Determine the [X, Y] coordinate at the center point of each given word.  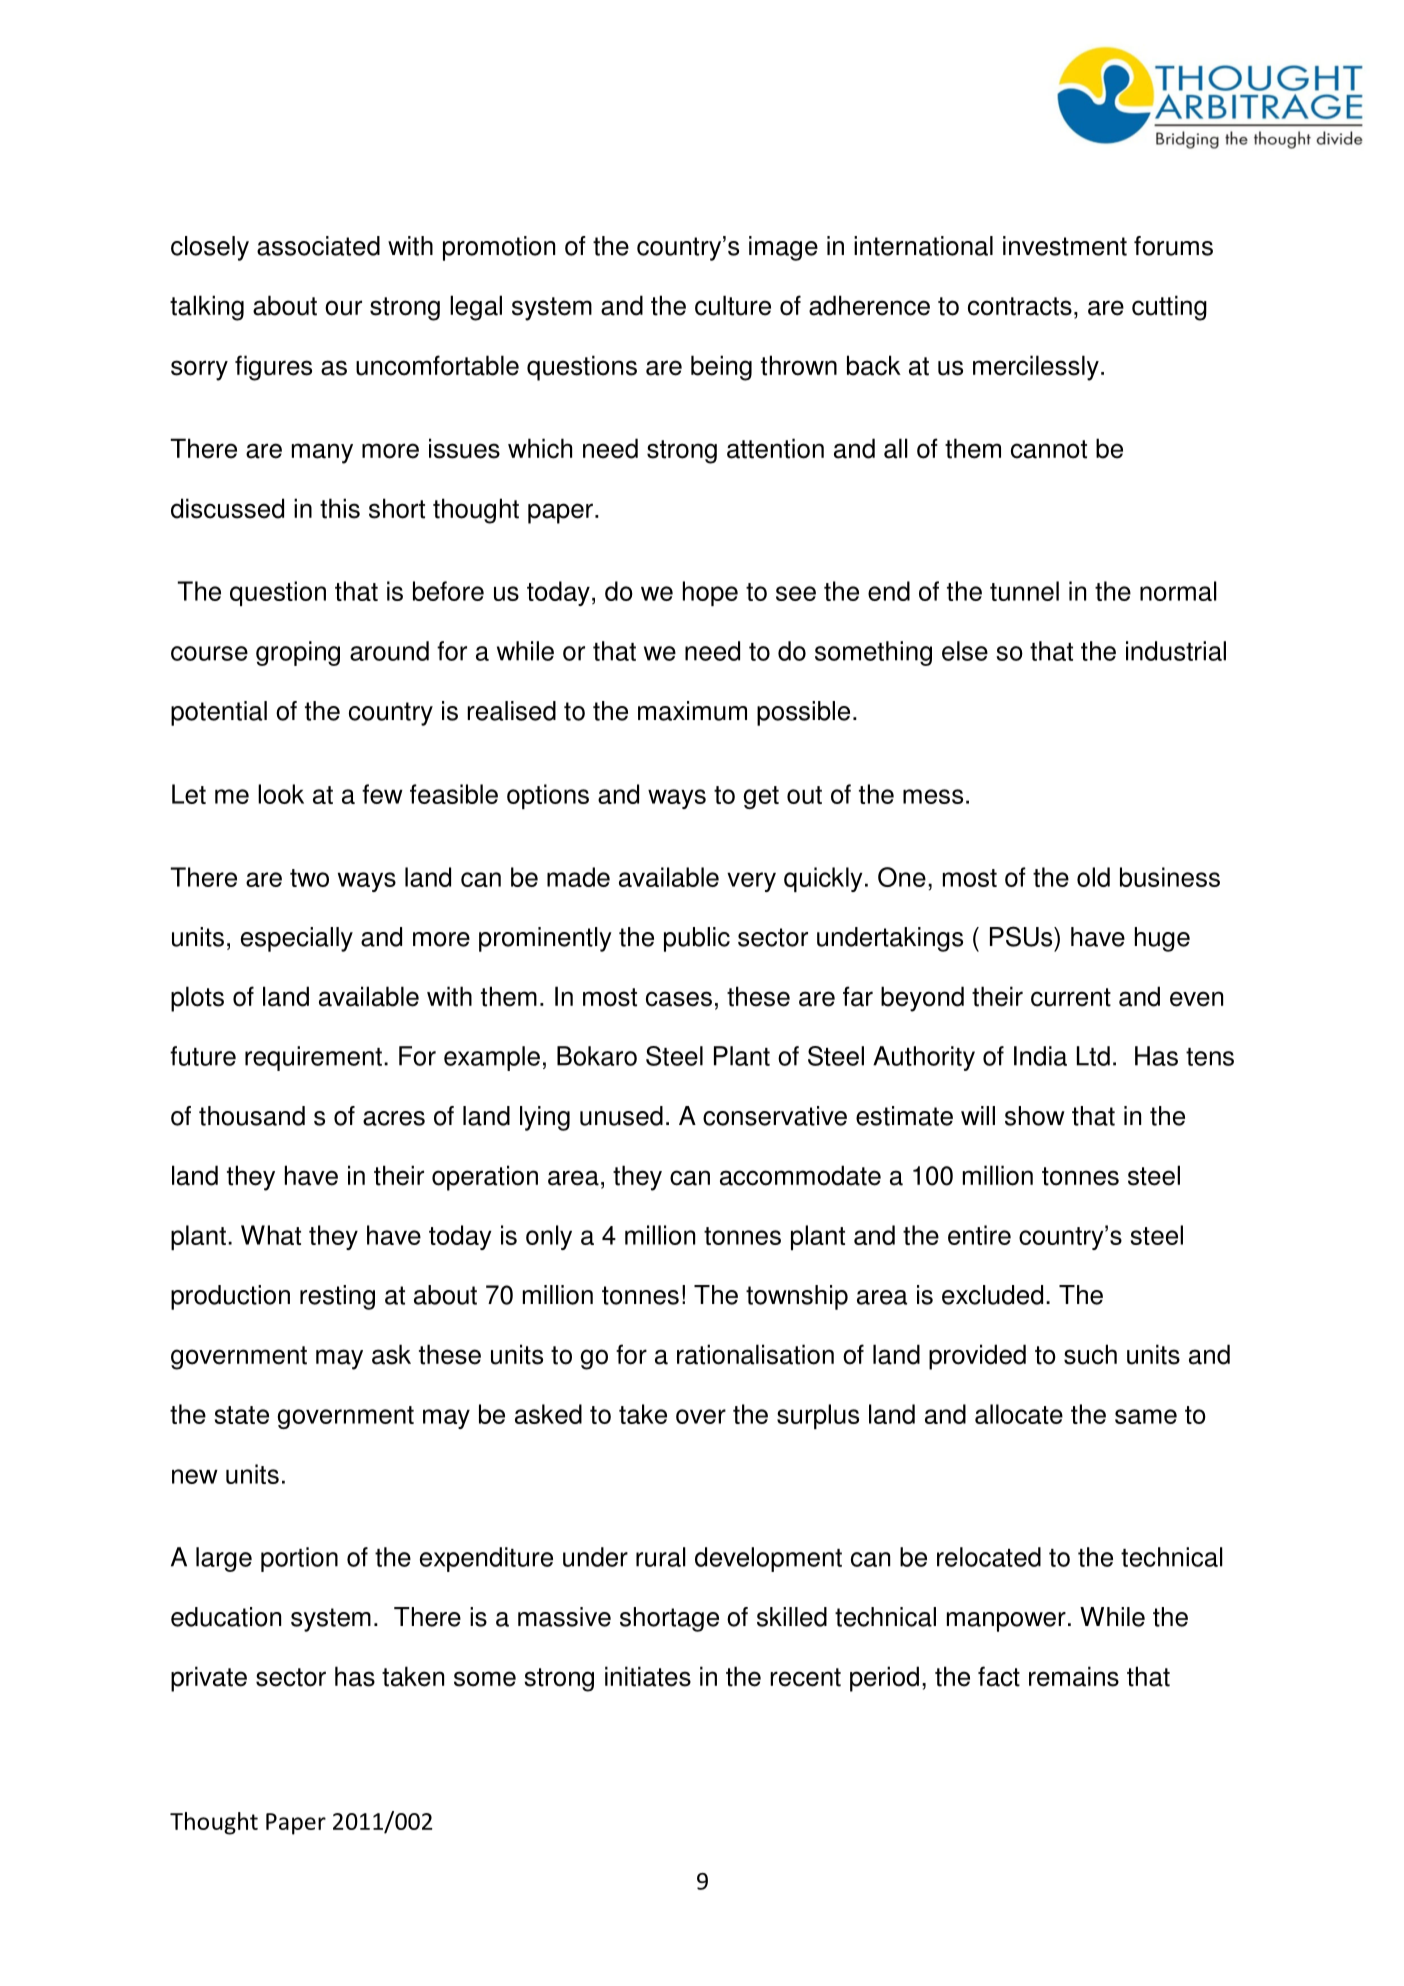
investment [1065, 246]
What [271, 1235]
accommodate [800, 1175]
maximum [692, 711]
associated [318, 246]
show [1035, 1116]
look [281, 794]
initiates [648, 1676]
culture [733, 305]
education [226, 1617]
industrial [1176, 651]
